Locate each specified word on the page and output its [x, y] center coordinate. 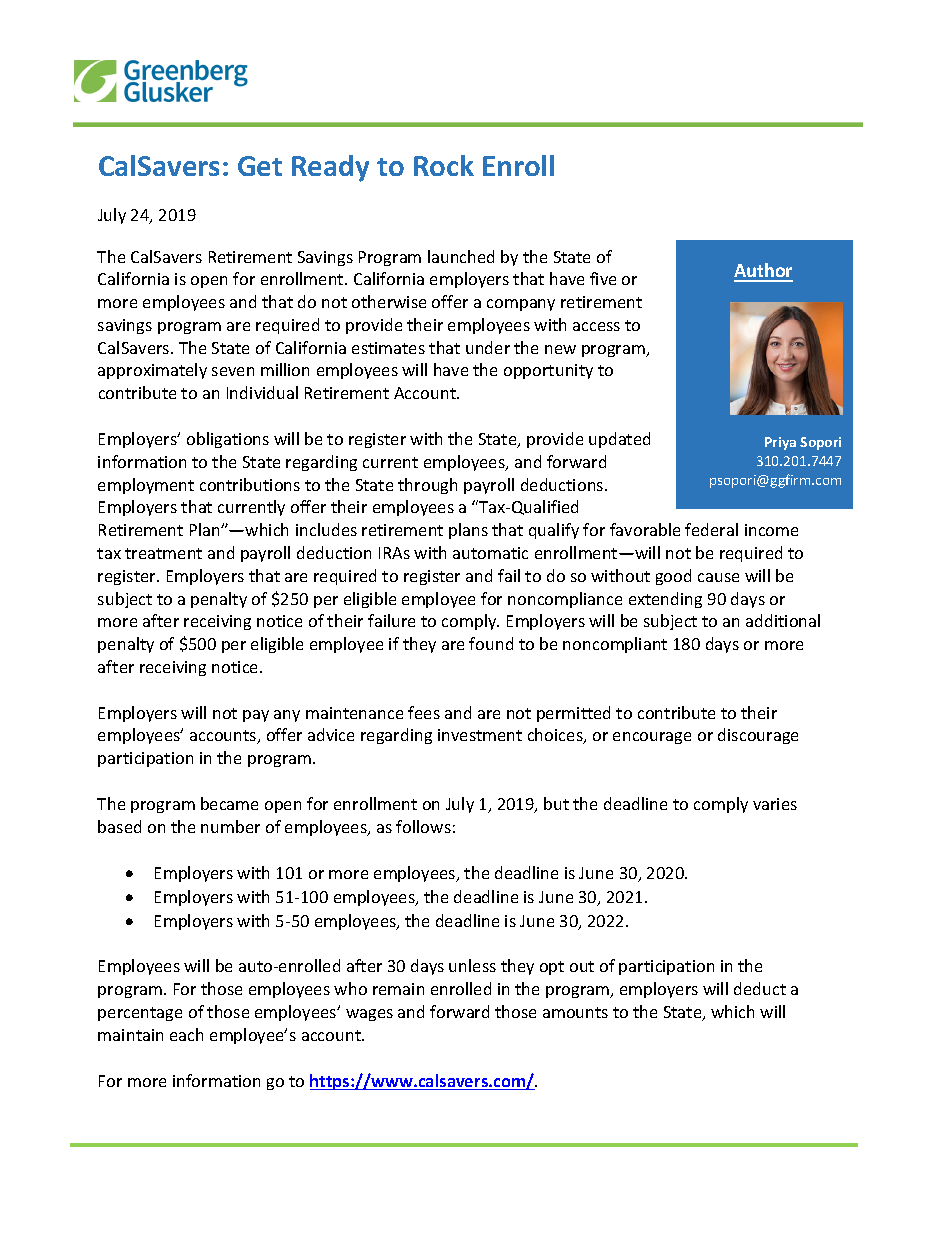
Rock [444, 165]
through [427, 486]
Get [260, 166]
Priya [780, 443]
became [229, 803]
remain [398, 989]
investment [480, 735]
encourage [652, 738]
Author [763, 272]
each [186, 1034]
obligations [228, 440]
